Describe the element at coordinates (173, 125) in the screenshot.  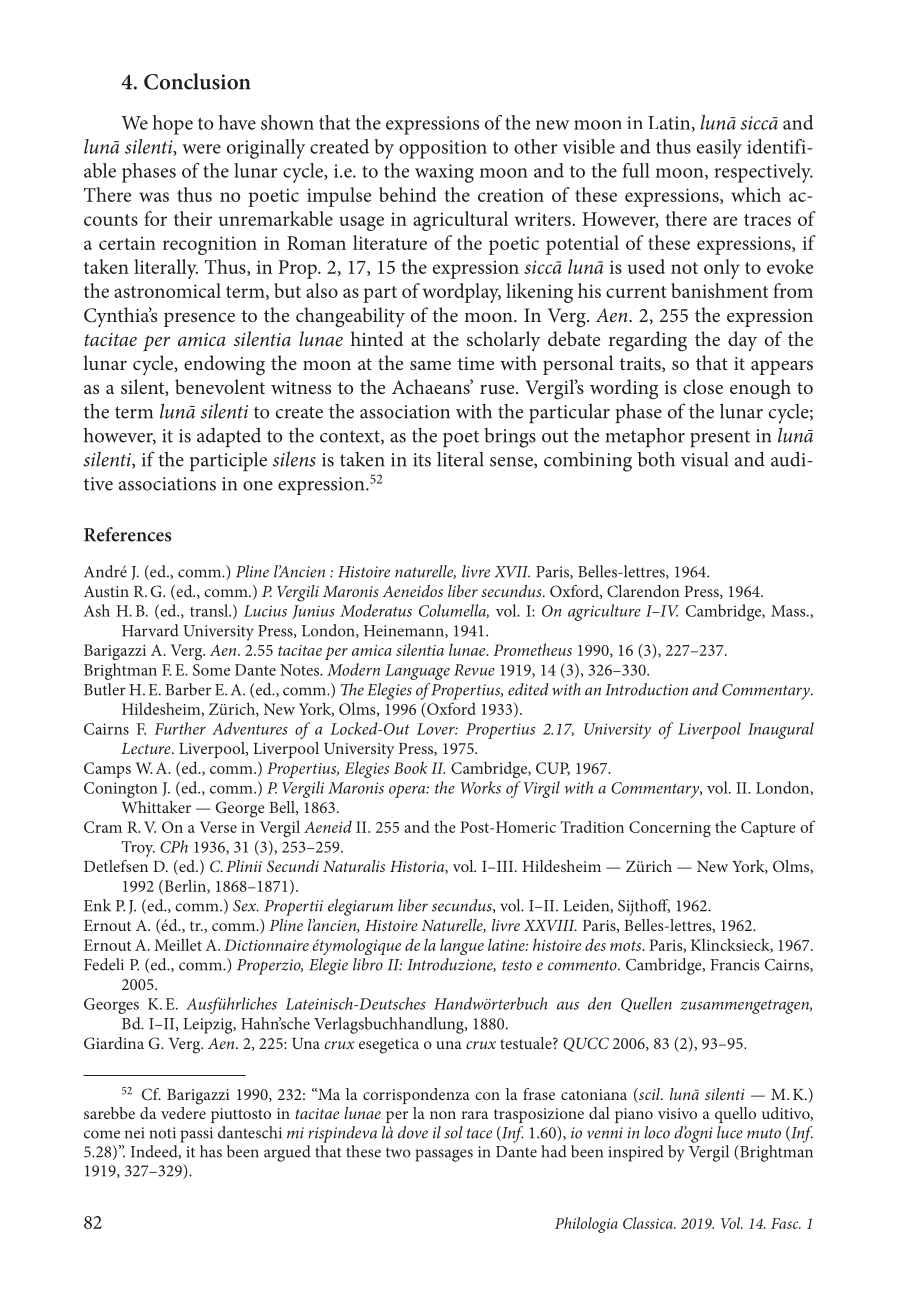
I see `hope` at that location.
